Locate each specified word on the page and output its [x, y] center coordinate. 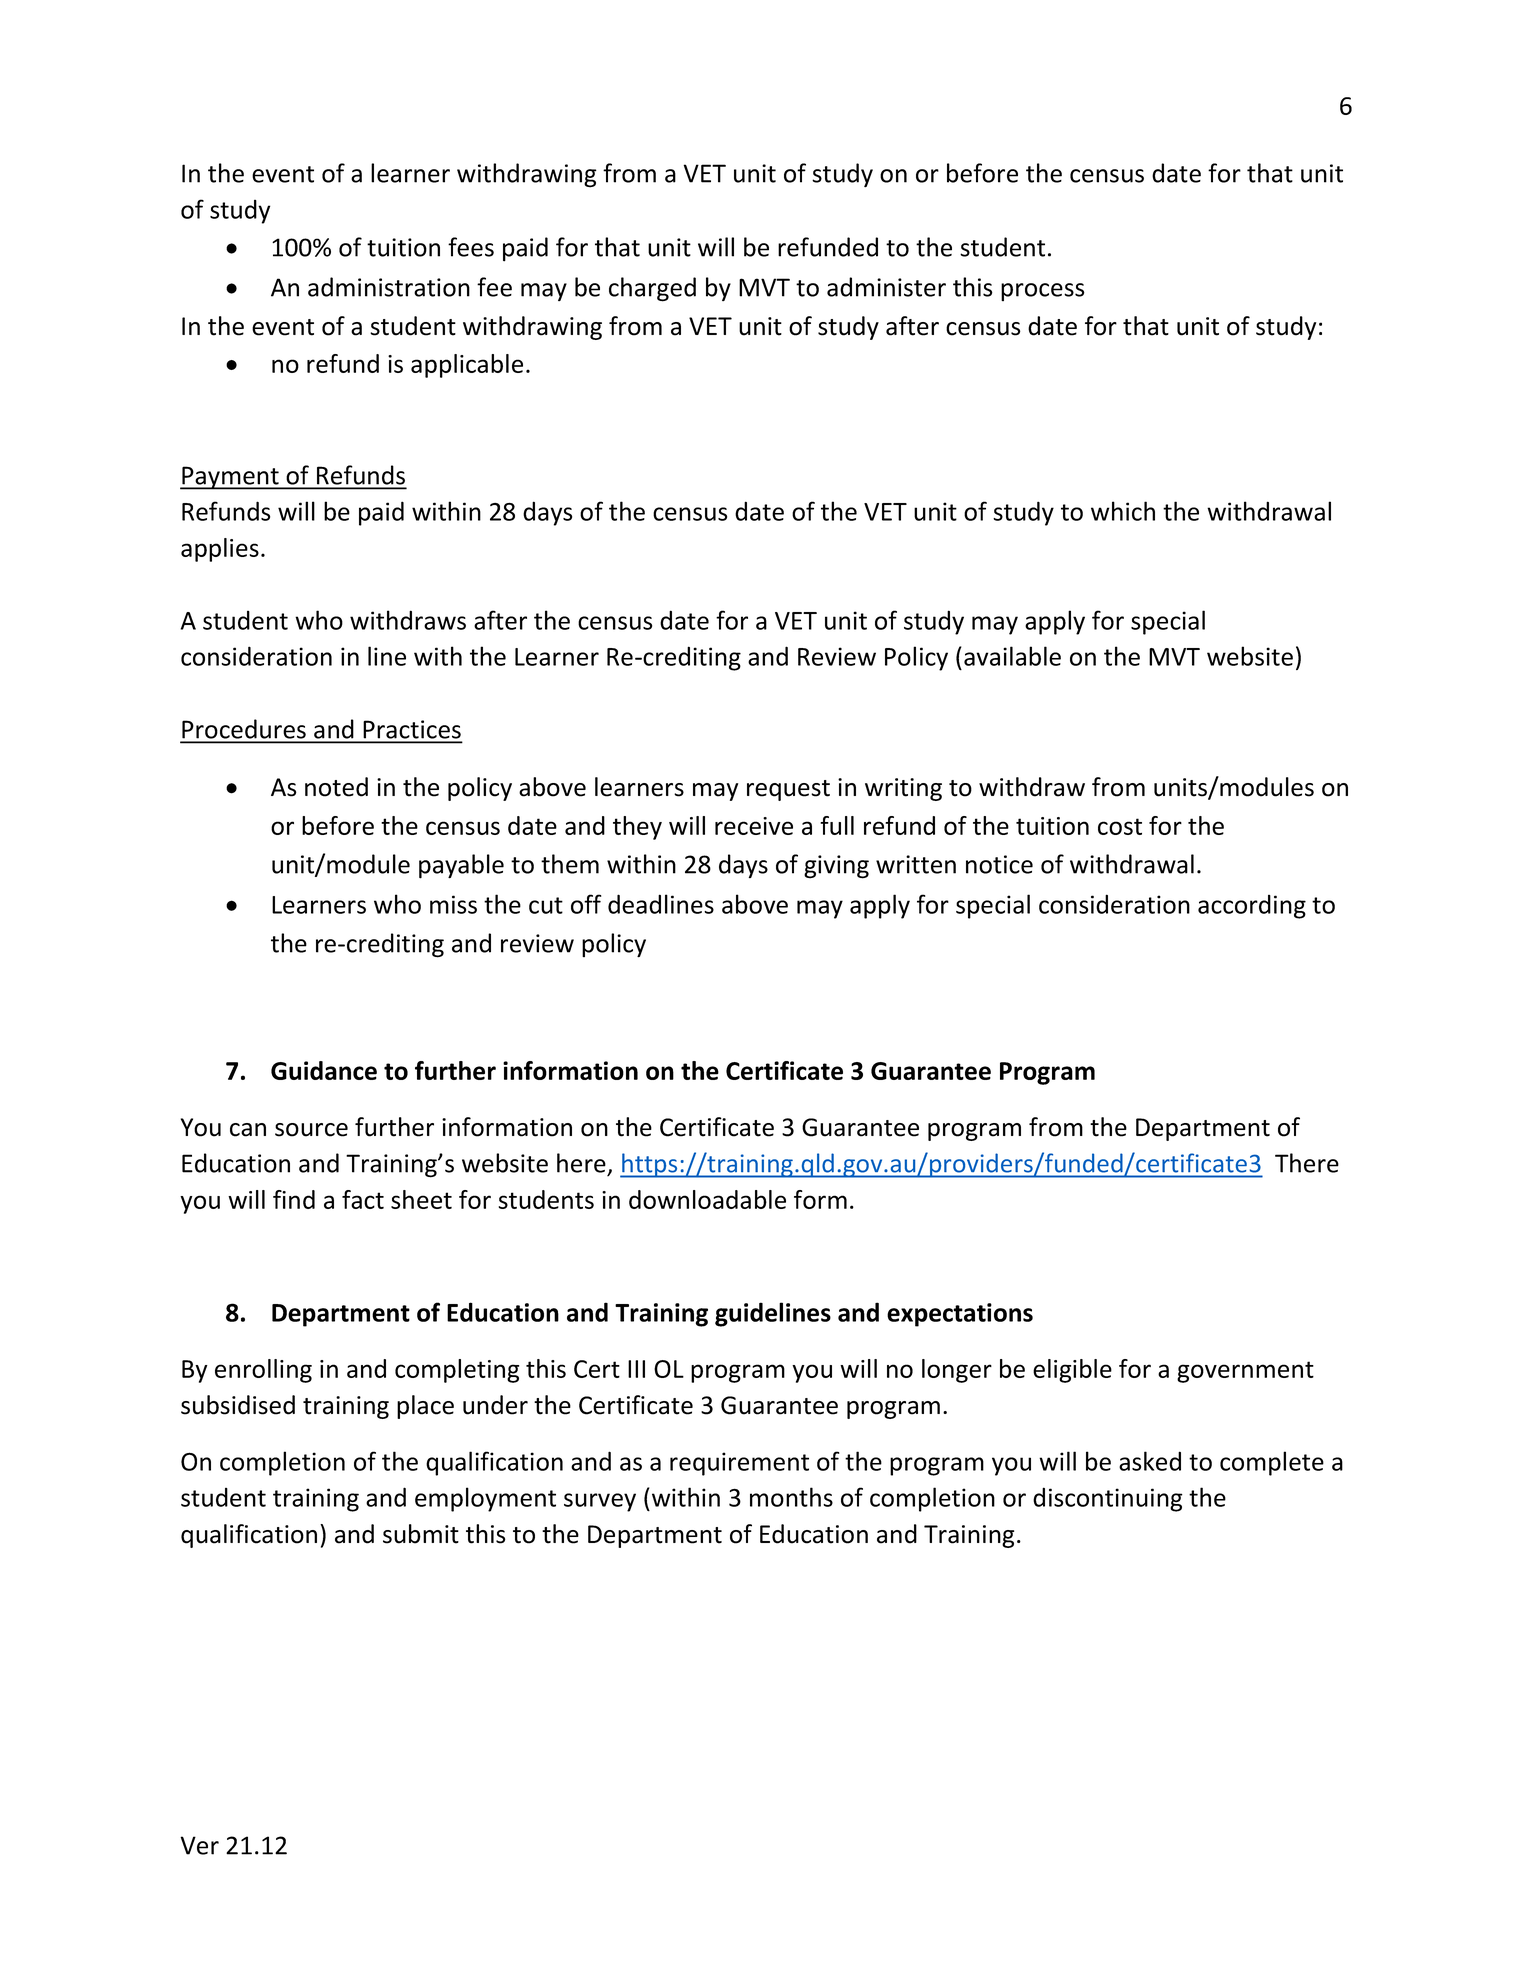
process [1043, 292]
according [1252, 907]
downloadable [707, 1199]
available [1012, 656]
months [791, 1497]
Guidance [324, 1070]
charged [652, 289]
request [788, 790]
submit [421, 1534]
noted [336, 787]
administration [389, 287]
